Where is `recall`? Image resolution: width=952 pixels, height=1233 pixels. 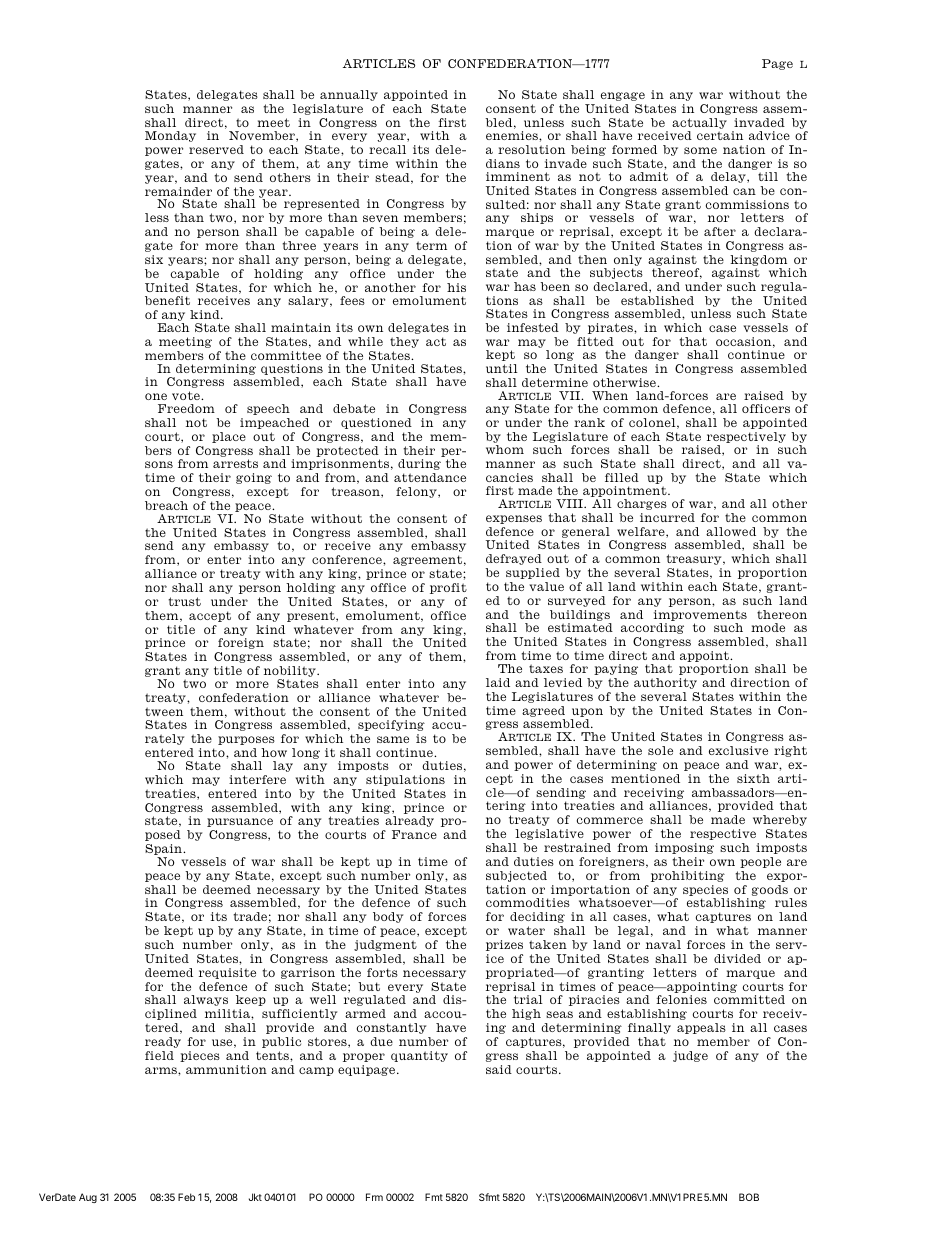
recall is located at coordinates (387, 149).
